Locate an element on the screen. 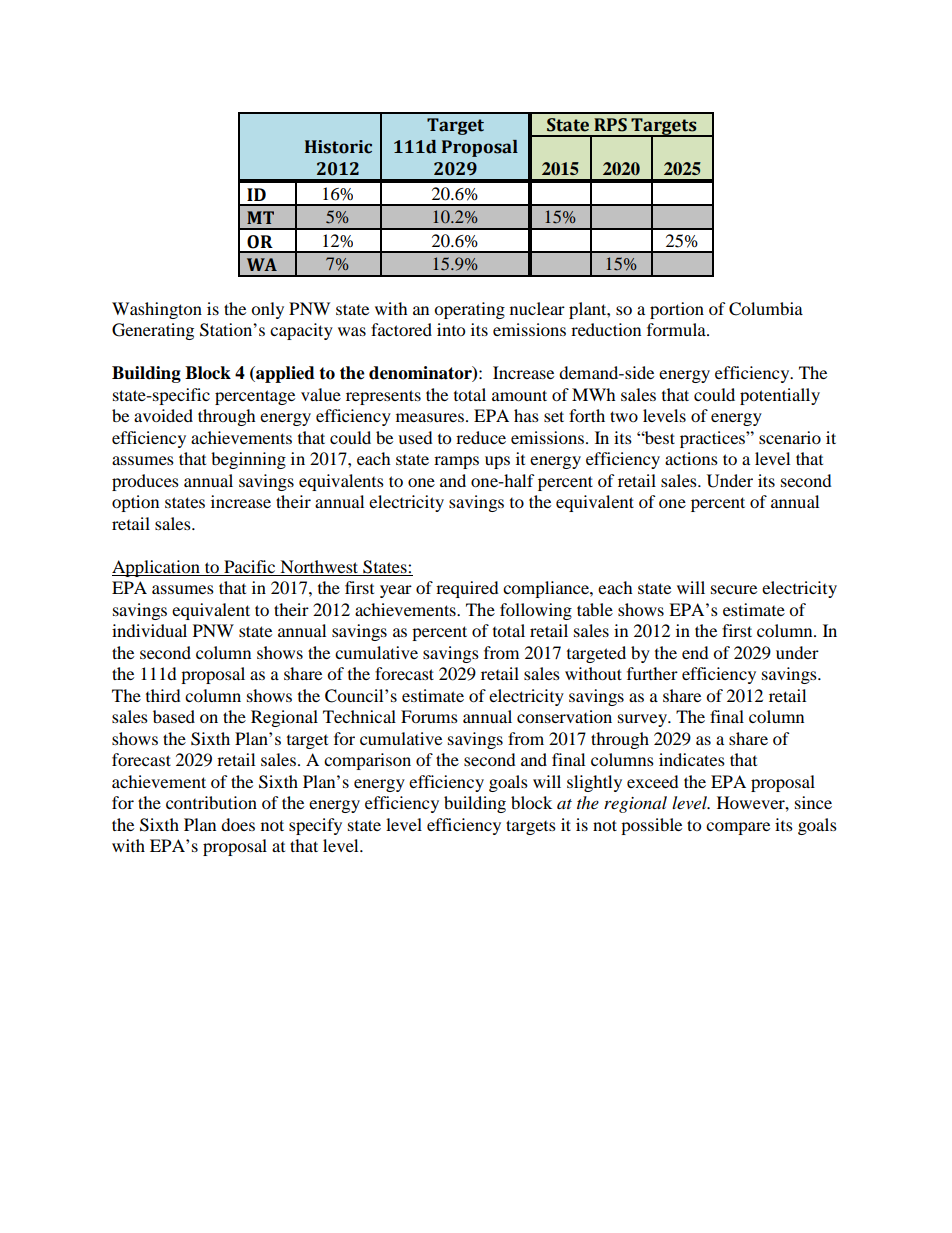 This screenshot has height=1233, width=952. Historic is located at coordinates (338, 147).
